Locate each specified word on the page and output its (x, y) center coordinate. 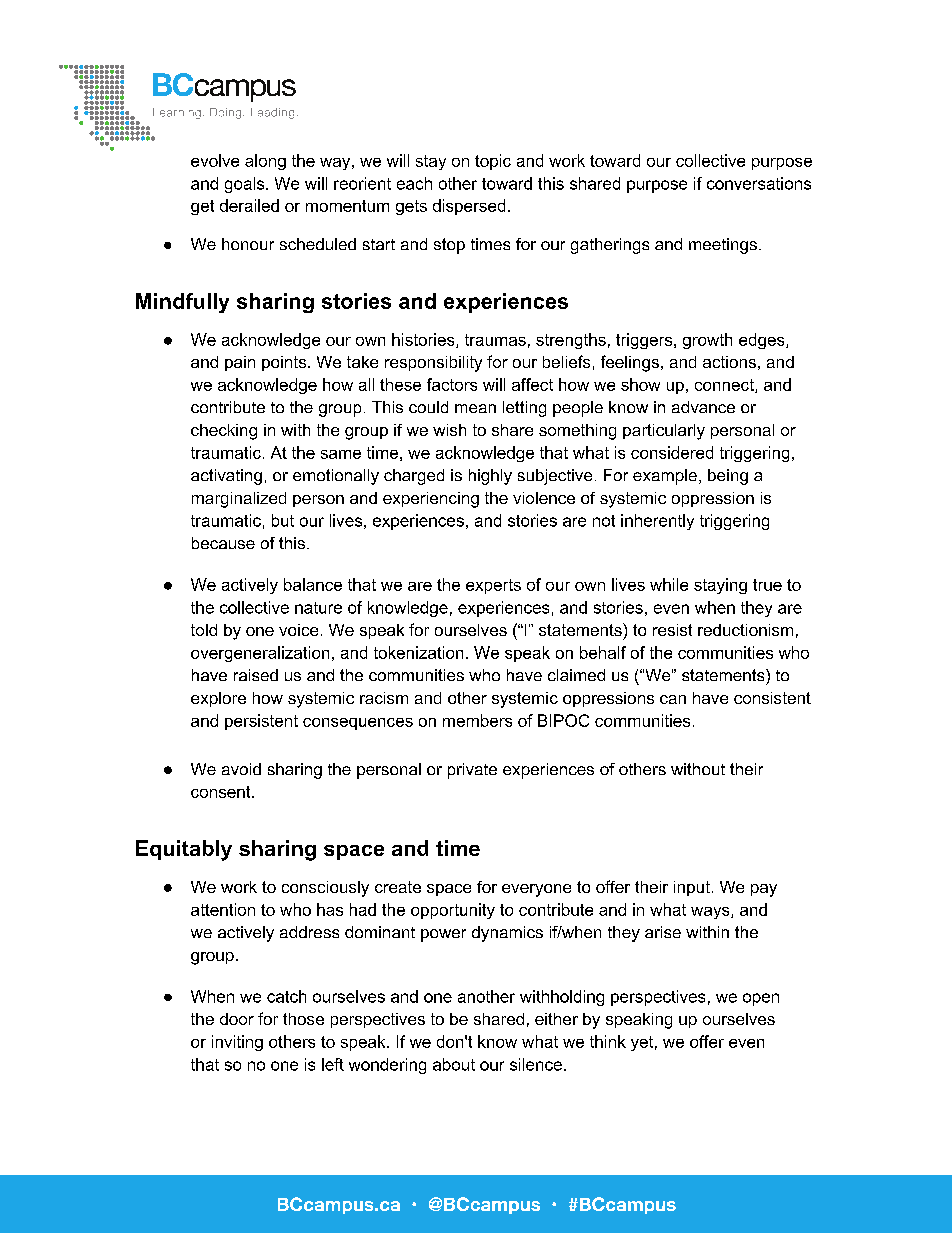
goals (246, 185)
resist (672, 630)
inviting (237, 1043)
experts (493, 586)
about (454, 1064)
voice (298, 630)
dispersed (469, 207)
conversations (759, 183)
